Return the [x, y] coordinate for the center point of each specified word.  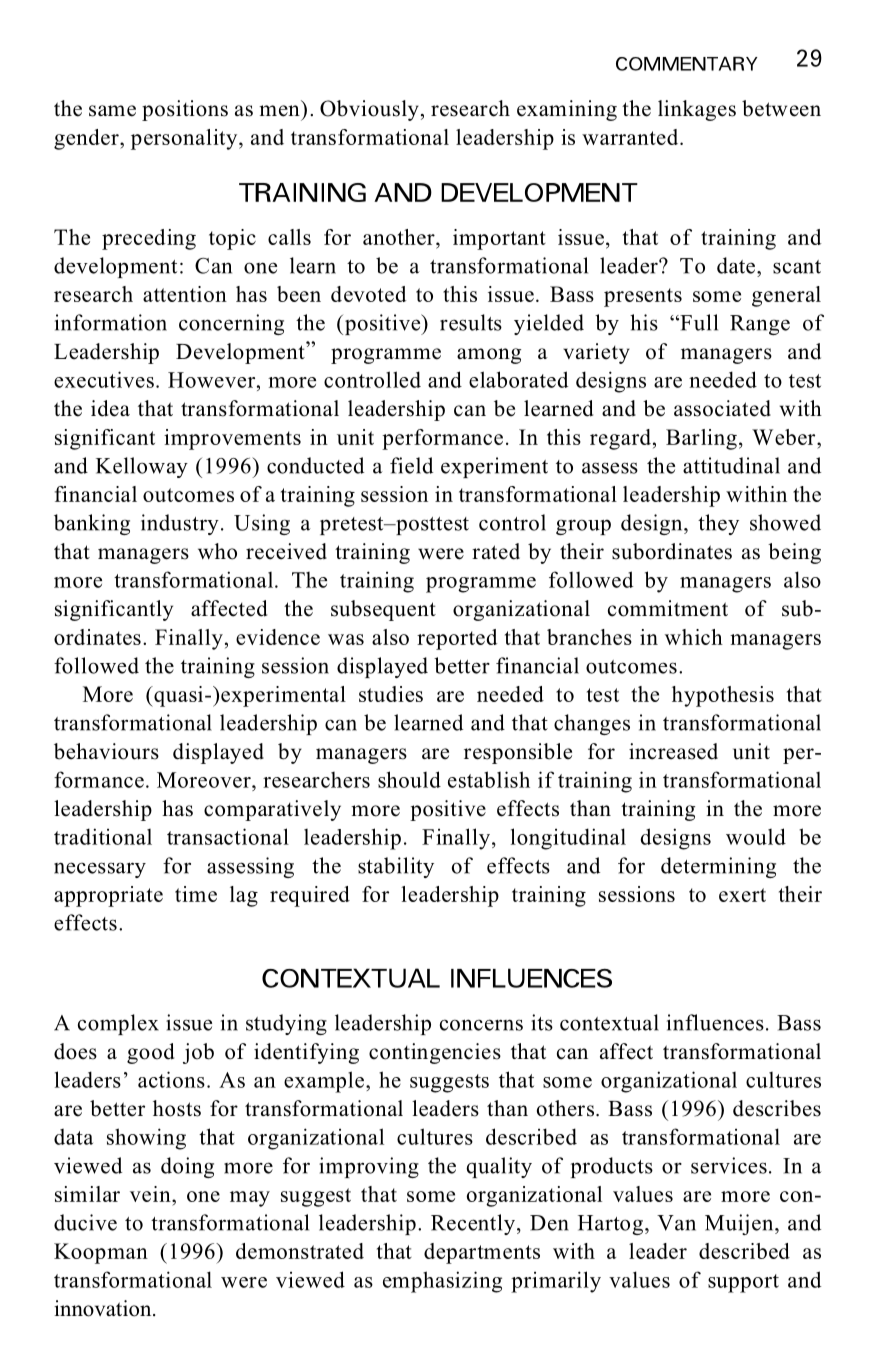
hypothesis [723, 696]
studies [391, 694]
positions [185, 110]
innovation [104, 1308]
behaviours [106, 751]
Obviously [369, 110]
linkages [697, 110]
